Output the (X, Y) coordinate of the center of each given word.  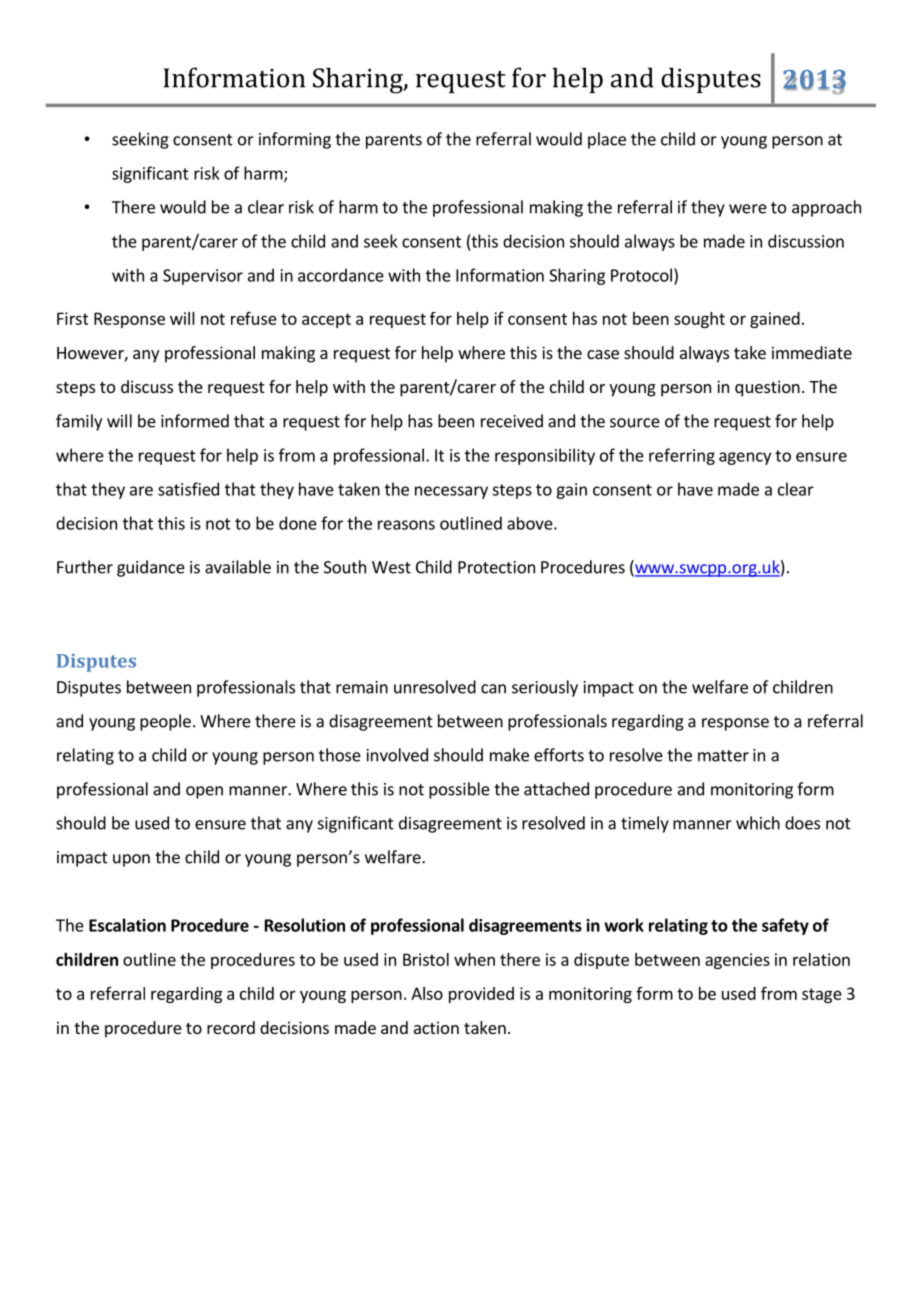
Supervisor (203, 277)
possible (459, 790)
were (748, 209)
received (512, 421)
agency (745, 458)
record (231, 1027)
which (758, 823)
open (204, 792)
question (767, 388)
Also (427, 993)
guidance (151, 568)
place (607, 140)
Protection (496, 567)
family (79, 422)
